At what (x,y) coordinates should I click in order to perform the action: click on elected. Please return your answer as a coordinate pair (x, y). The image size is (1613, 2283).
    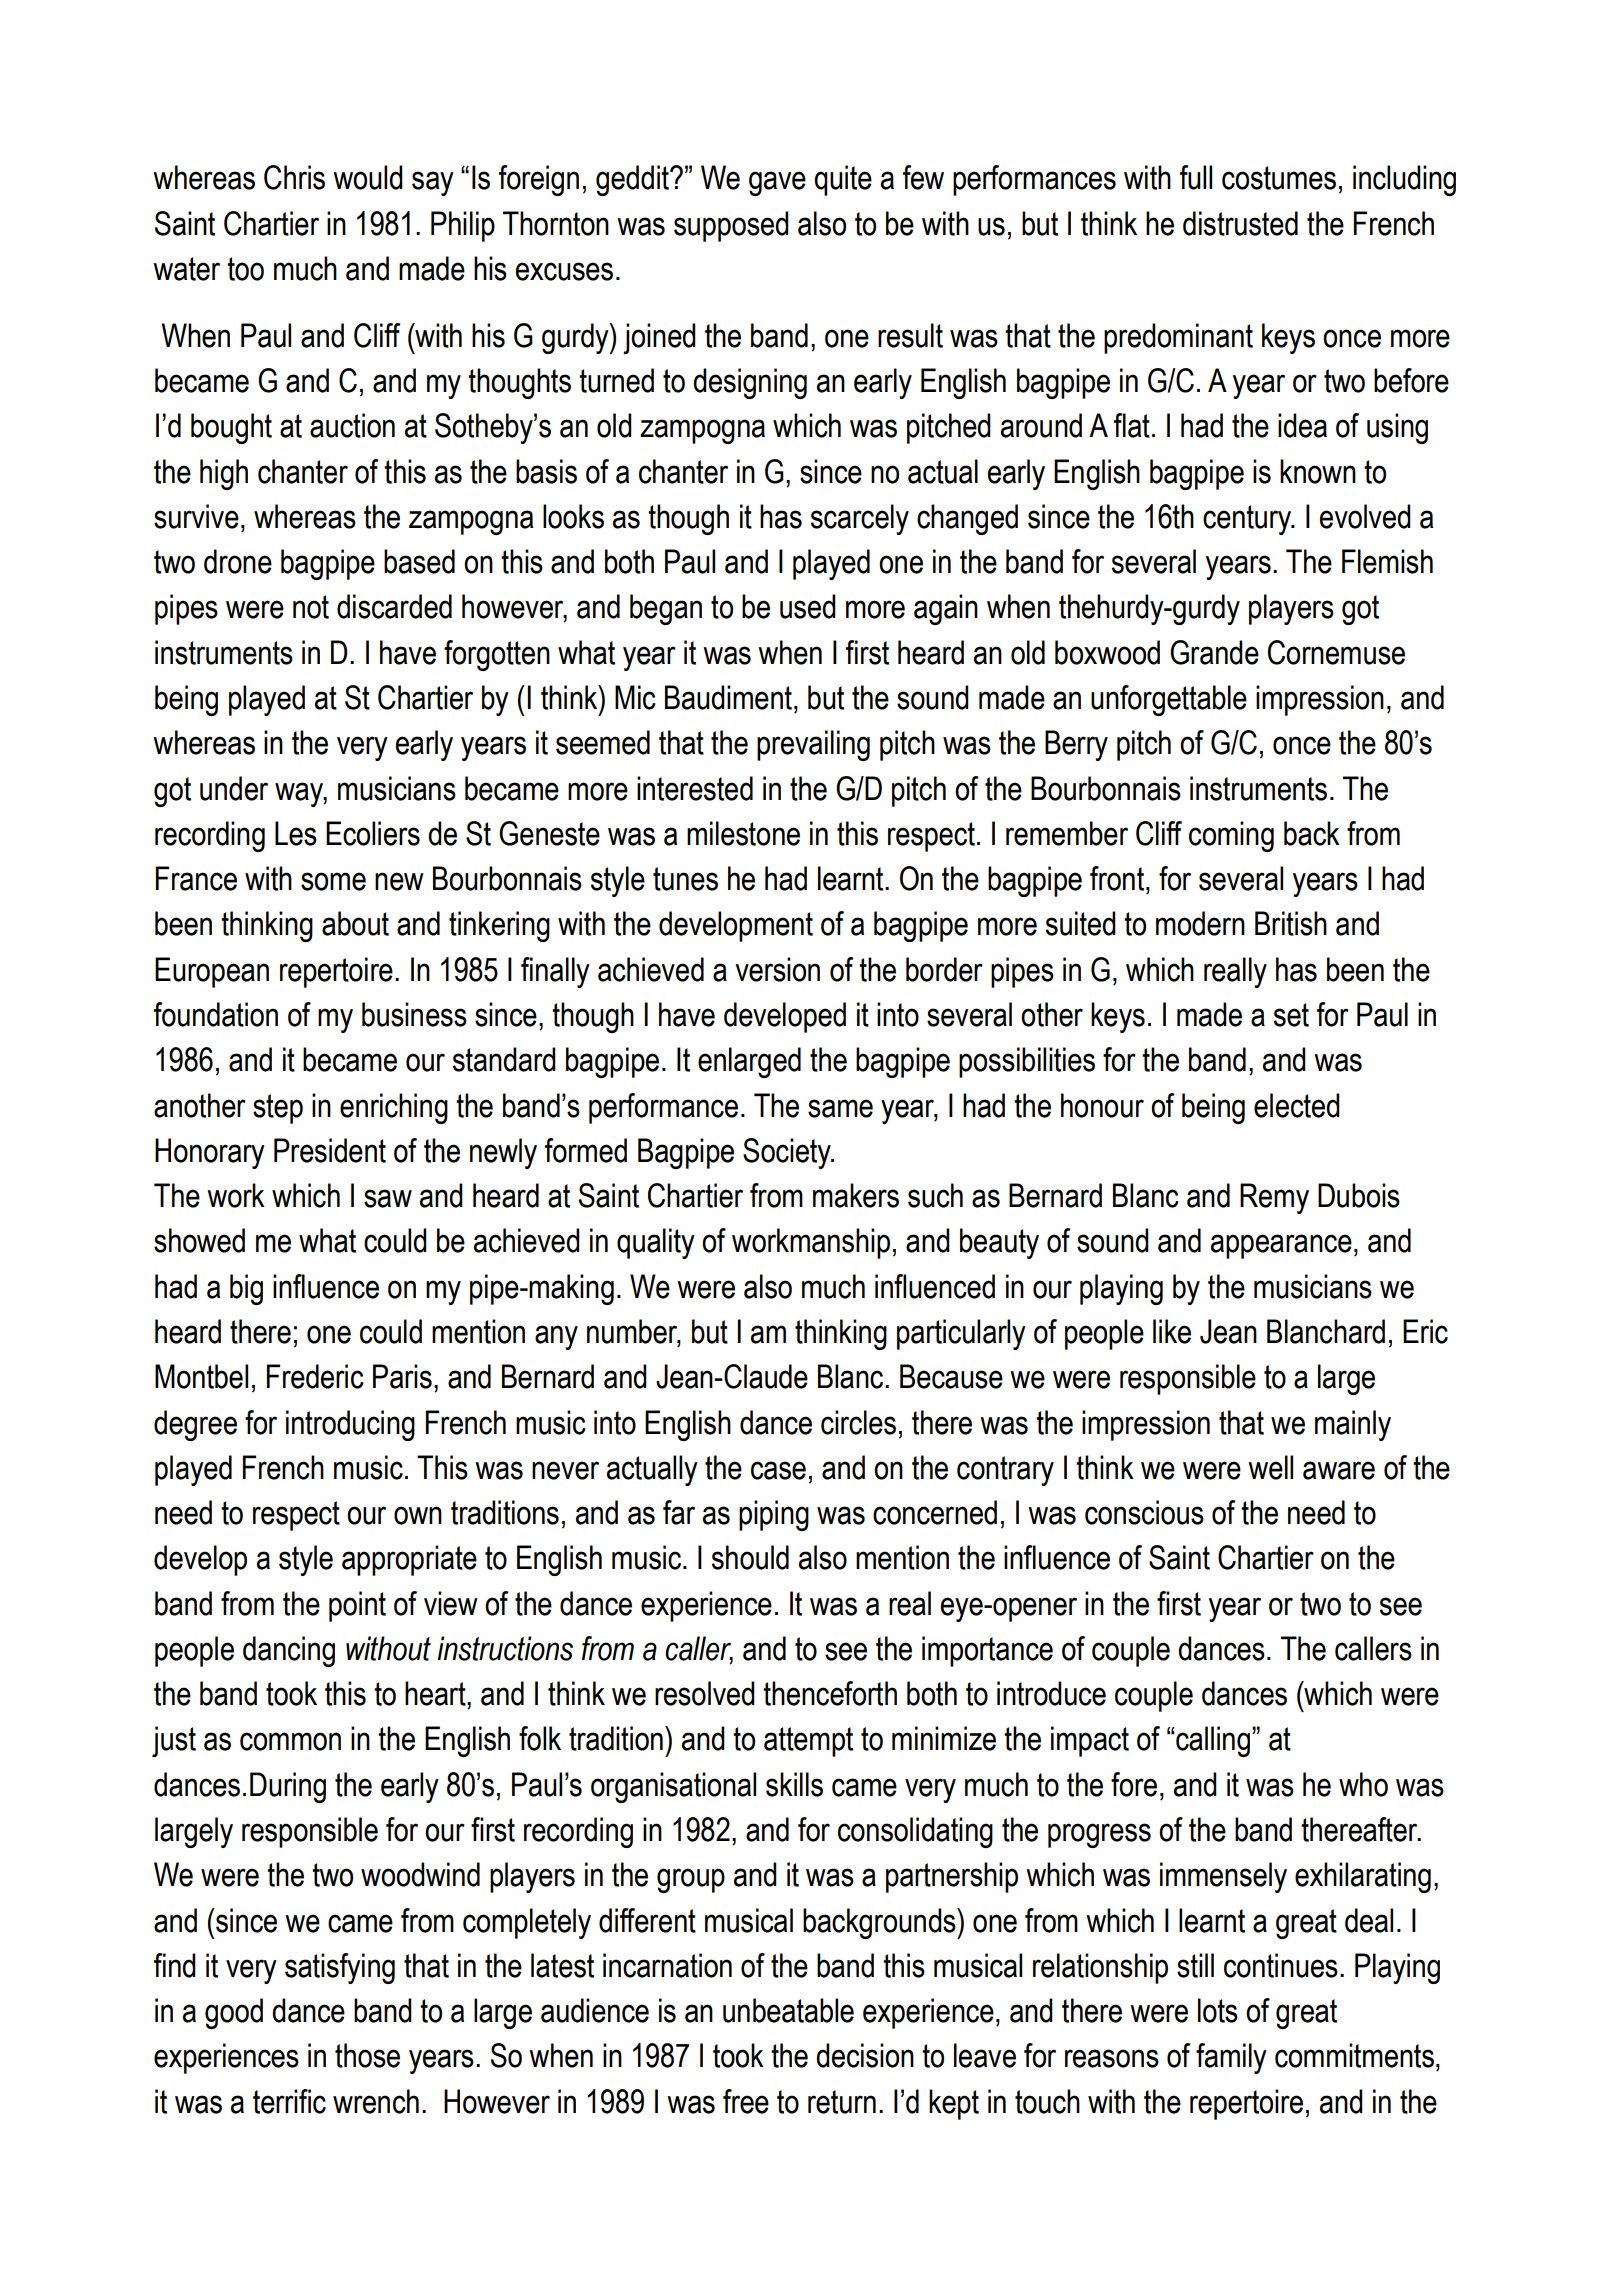
    Looking at the image, I should click on (1297, 1105).
